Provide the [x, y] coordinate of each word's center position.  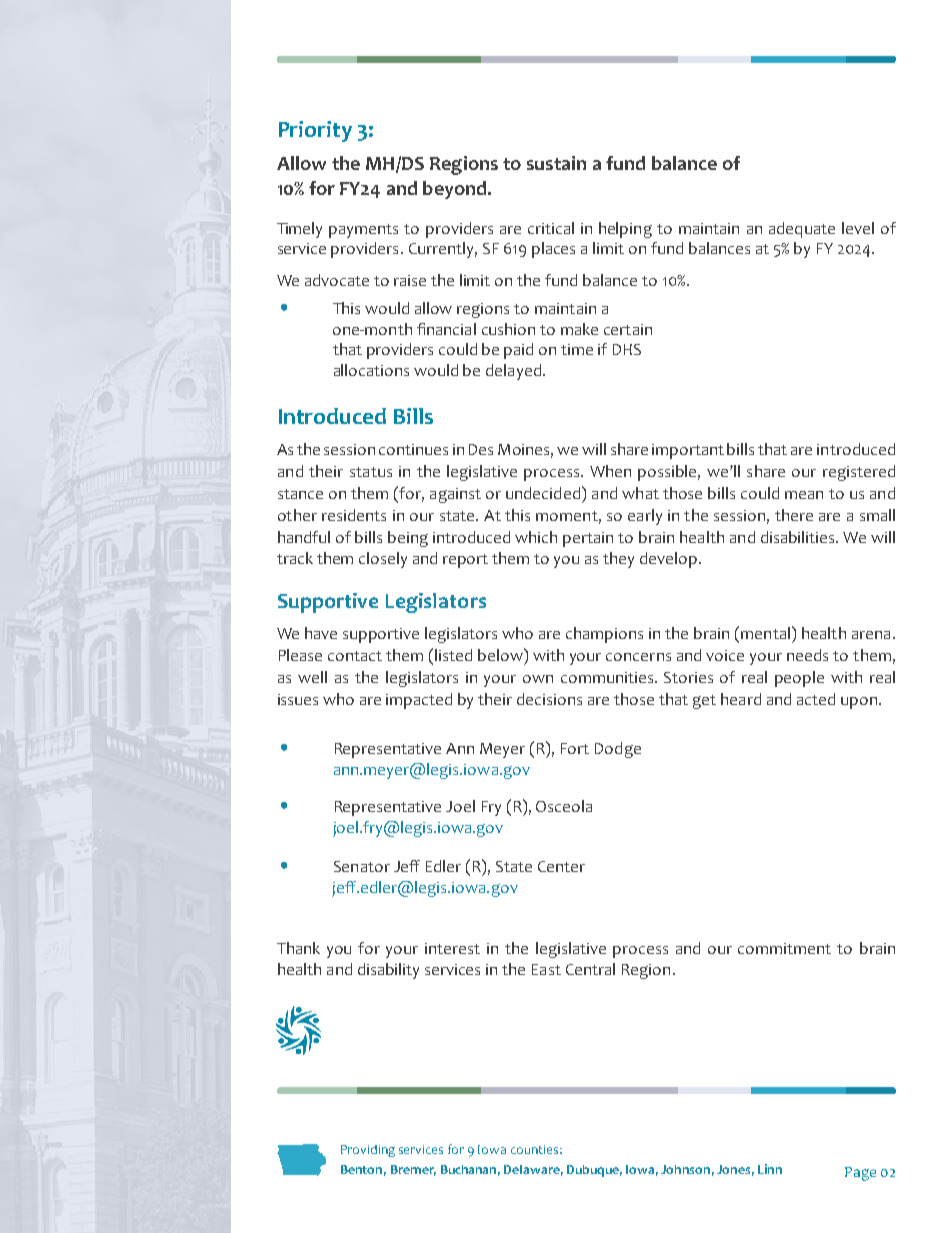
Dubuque [594, 1171]
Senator [362, 866]
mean [804, 495]
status [371, 472]
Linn [770, 1169]
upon [860, 703]
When [610, 471]
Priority [315, 131]
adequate [802, 230]
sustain [556, 163]
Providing [368, 1151]
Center [561, 866]
